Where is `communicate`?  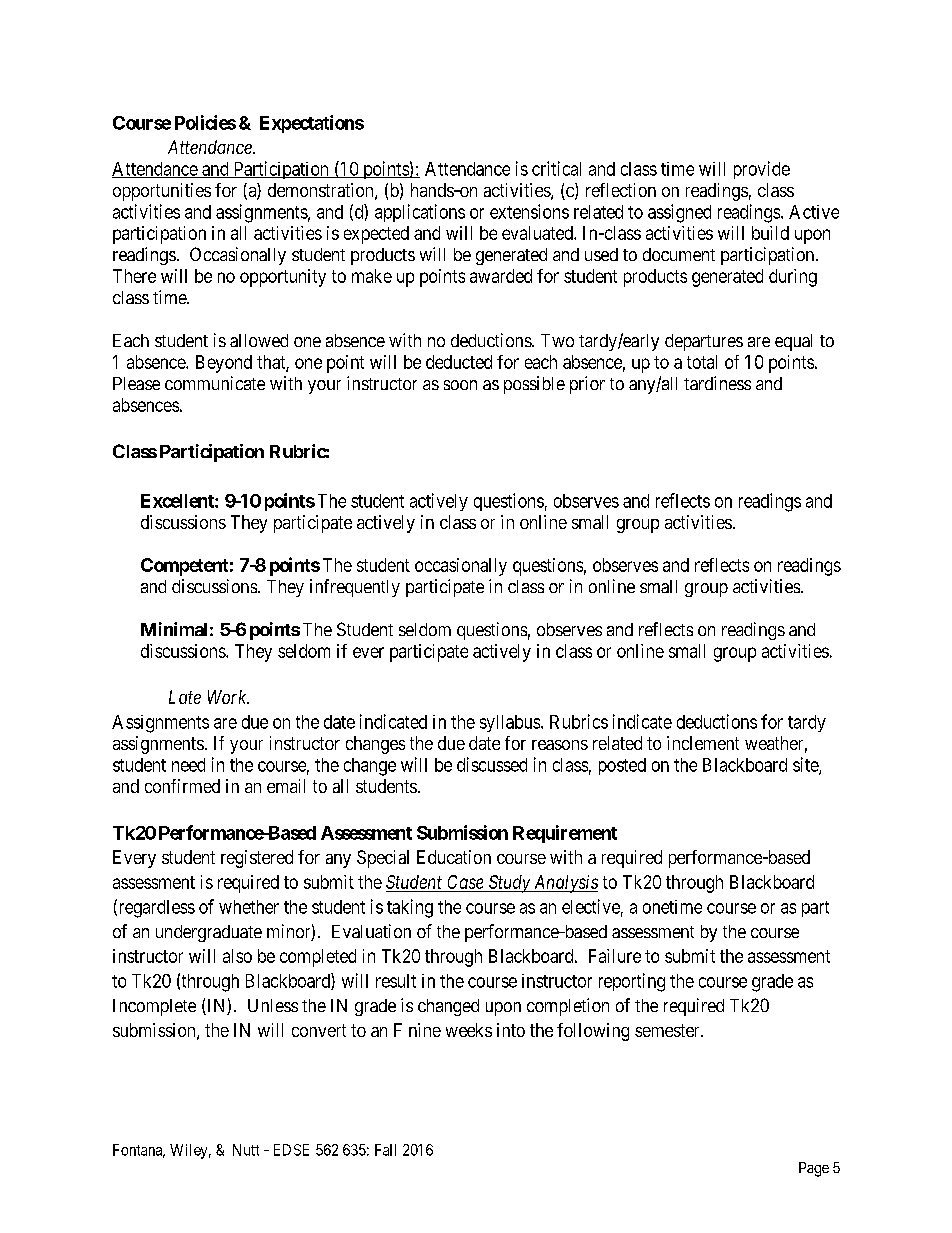
communicate is located at coordinates (215, 383).
